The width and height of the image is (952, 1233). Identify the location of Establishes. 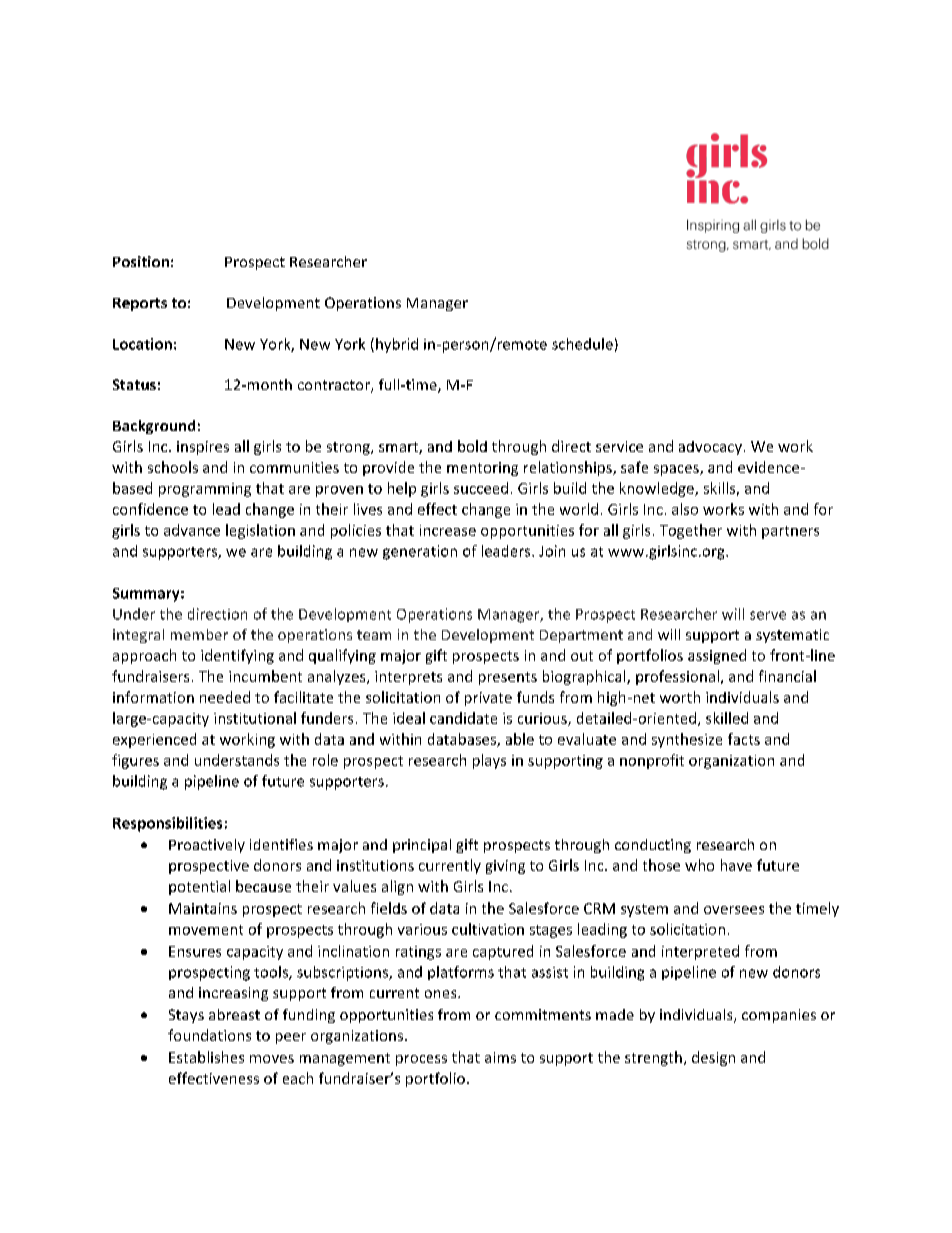
(206, 1057).
